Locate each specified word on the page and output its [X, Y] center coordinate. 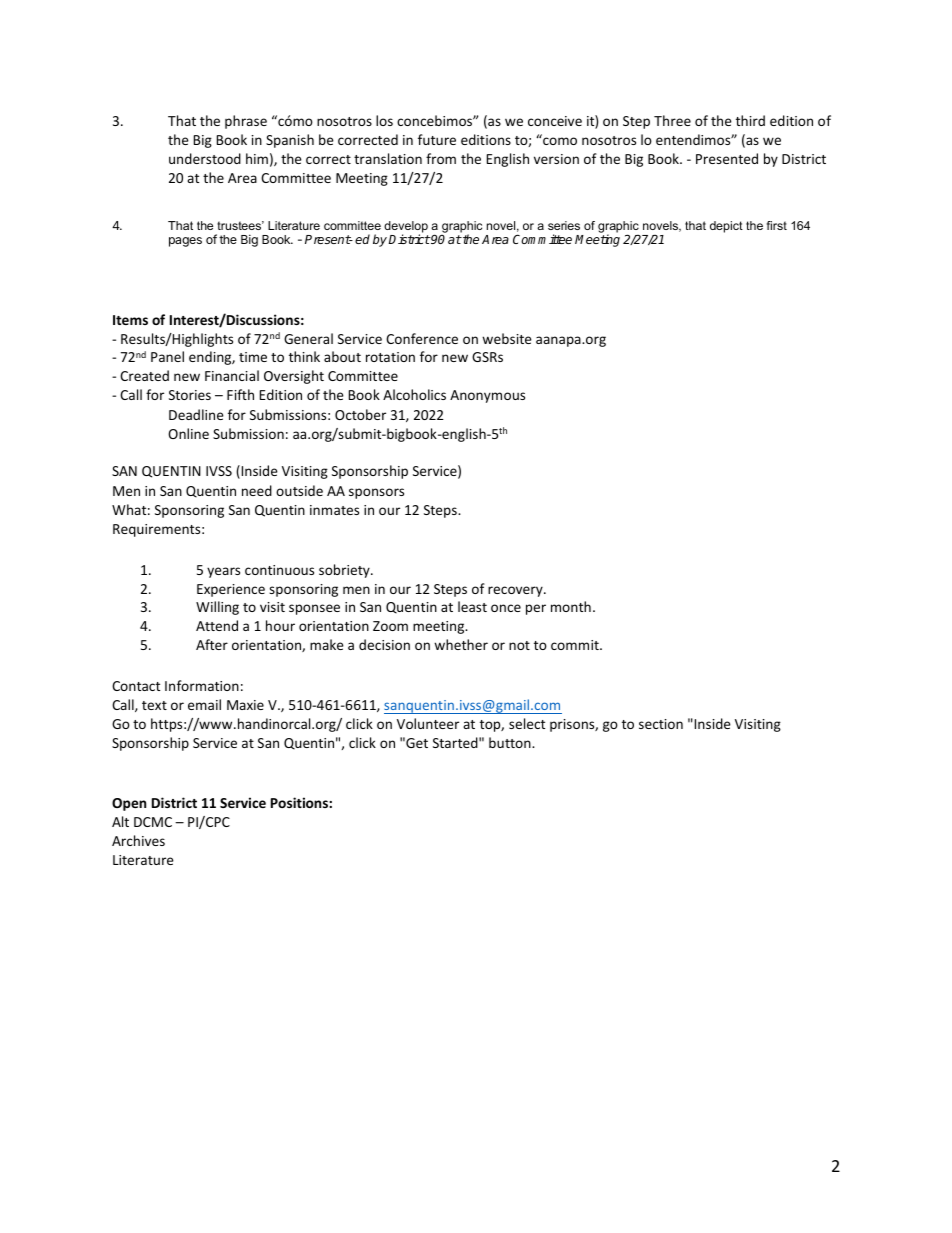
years [223, 572]
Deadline [196, 414]
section [661, 724]
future [437, 139]
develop [406, 228]
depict [726, 227]
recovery [516, 591]
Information [202, 685]
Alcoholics [414, 394]
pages [185, 242]
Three [672, 120]
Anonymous [487, 396]
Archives [138, 840]
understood [205, 158]
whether [461, 644]
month [571, 606]
